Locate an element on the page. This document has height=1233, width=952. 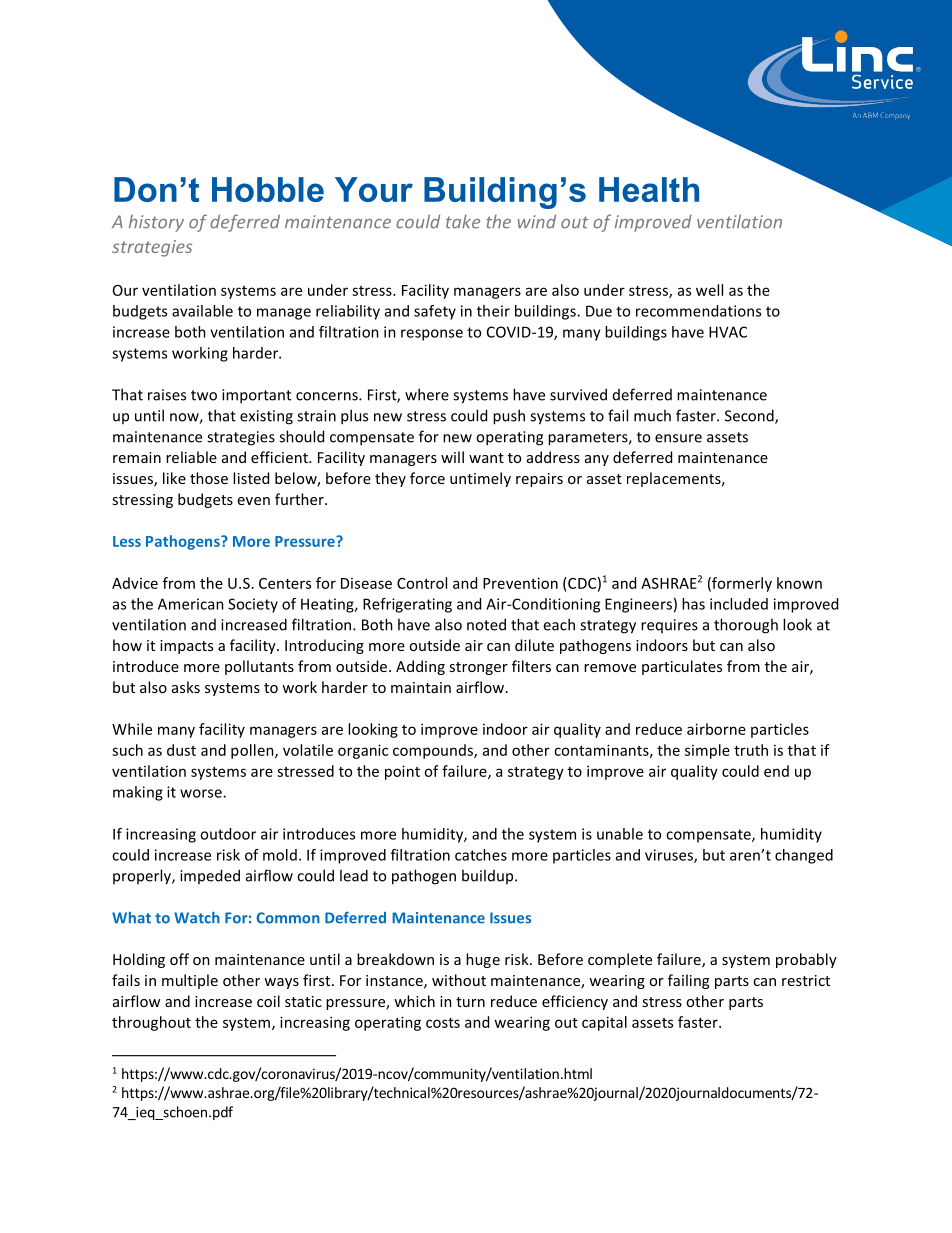
noted is located at coordinates (486, 624).
